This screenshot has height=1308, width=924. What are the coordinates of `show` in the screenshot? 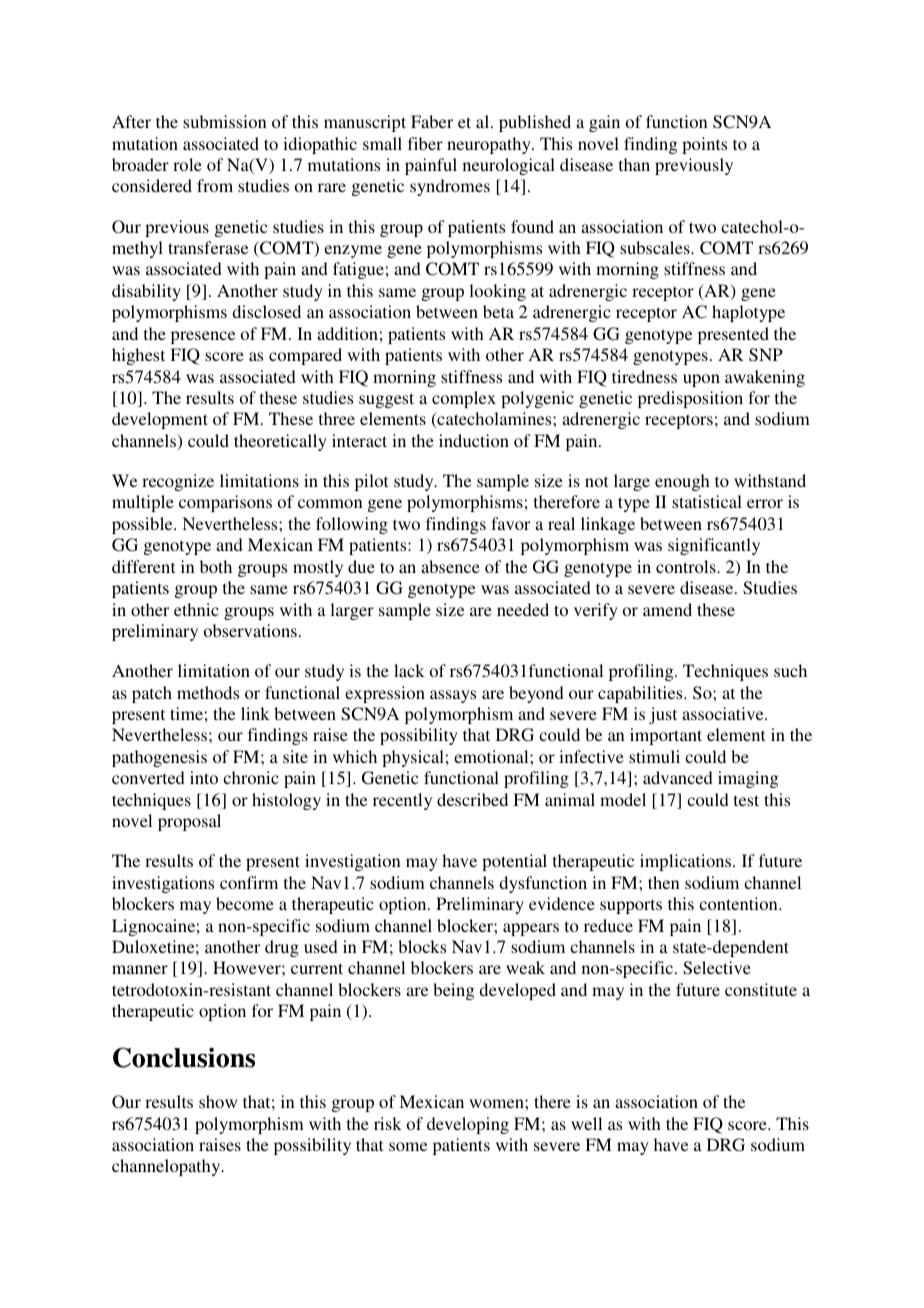 It's located at (218, 1101).
